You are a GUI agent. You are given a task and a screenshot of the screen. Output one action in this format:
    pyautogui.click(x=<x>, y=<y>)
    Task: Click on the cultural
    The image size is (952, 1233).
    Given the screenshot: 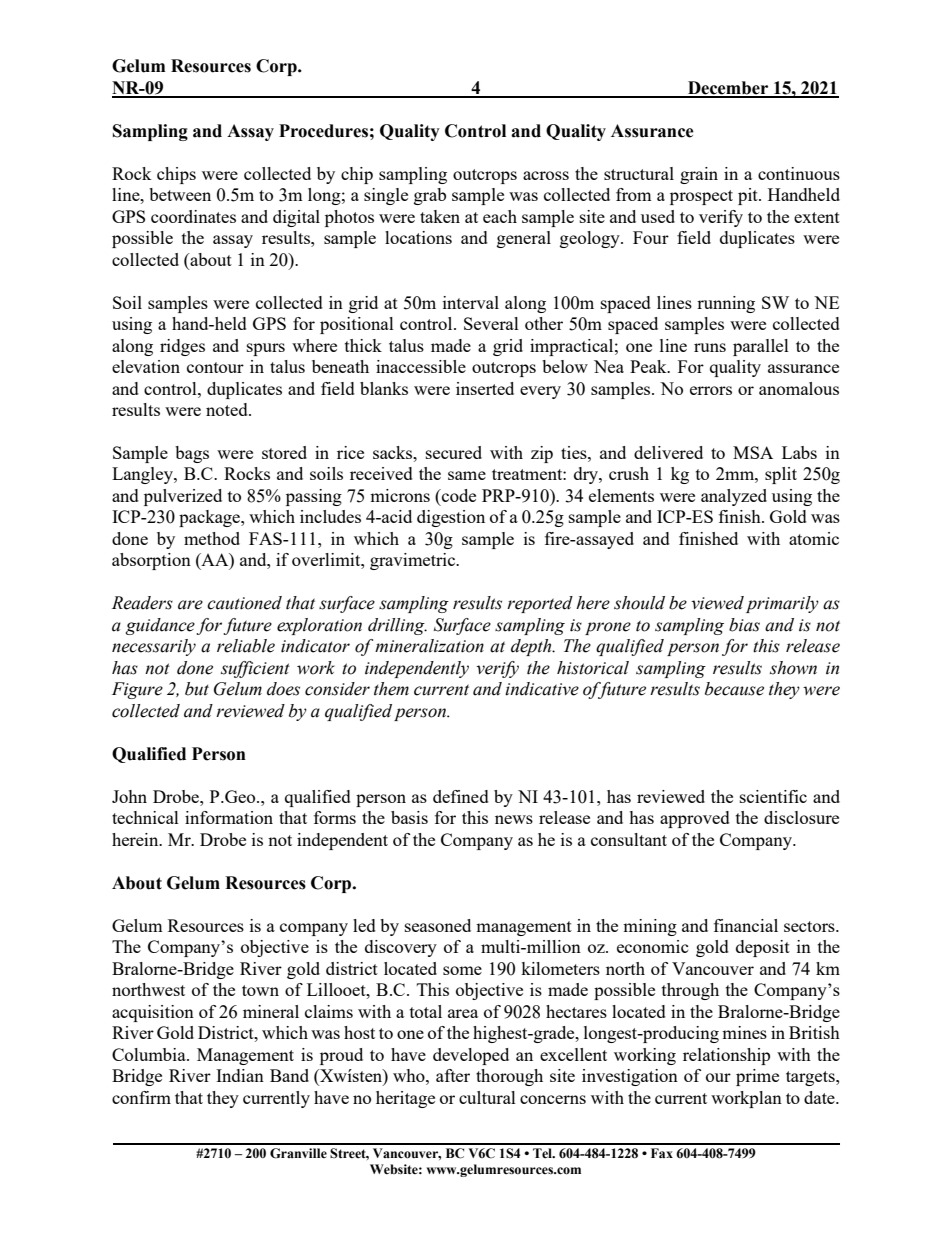 What is the action you would take?
    pyautogui.click(x=487, y=1097)
